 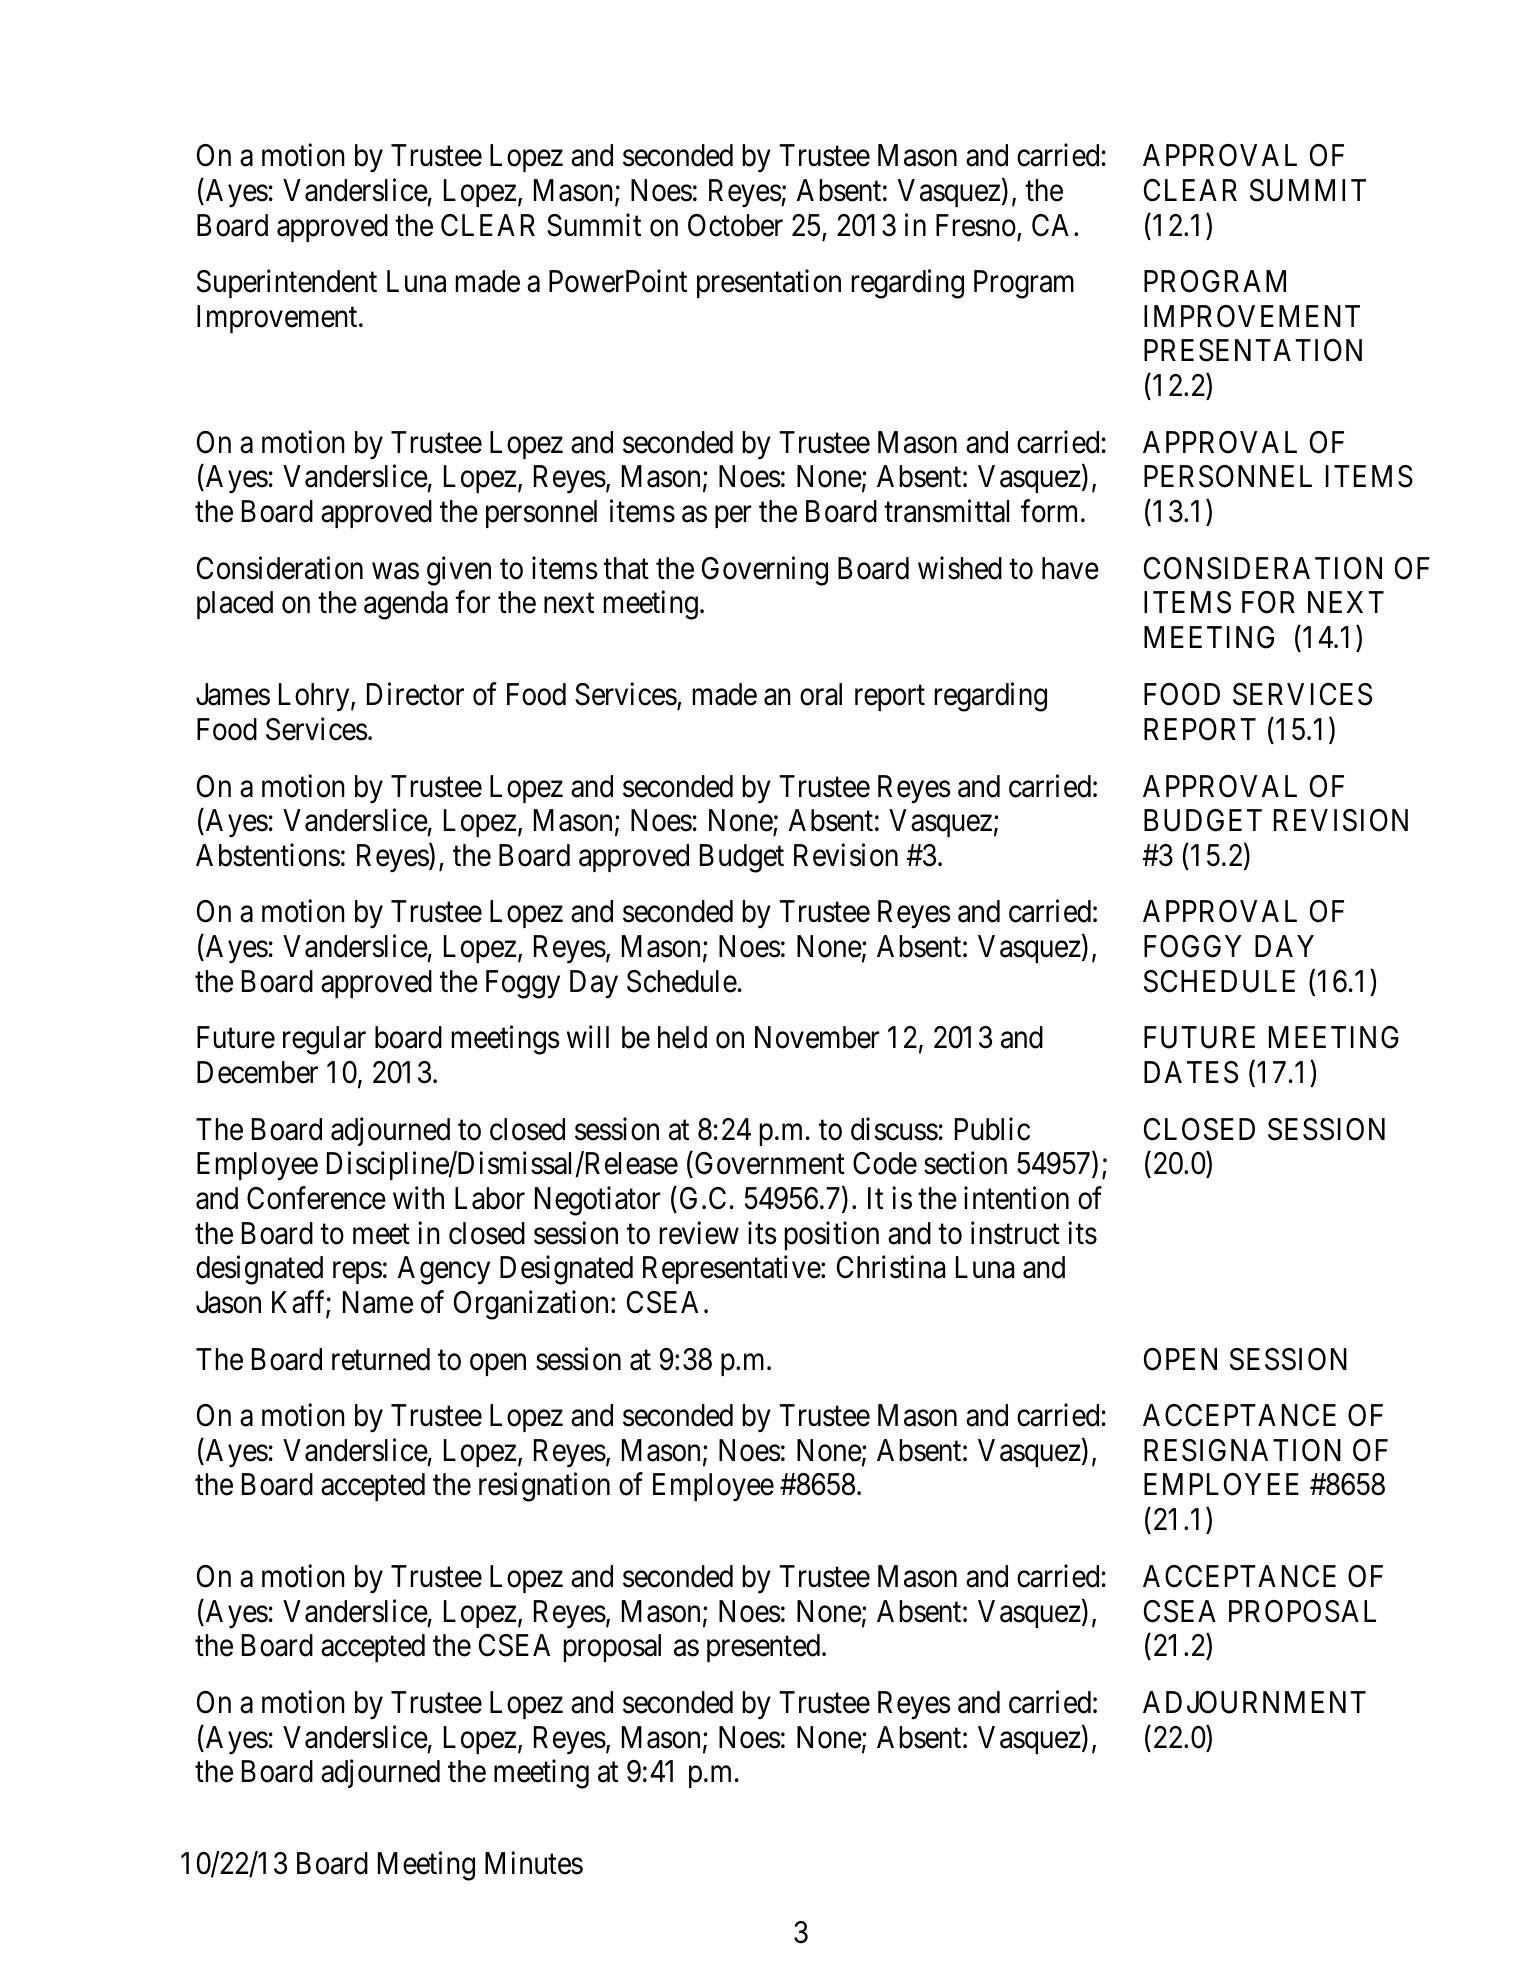 I want to click on presented, so click(x=765, y=1648).
